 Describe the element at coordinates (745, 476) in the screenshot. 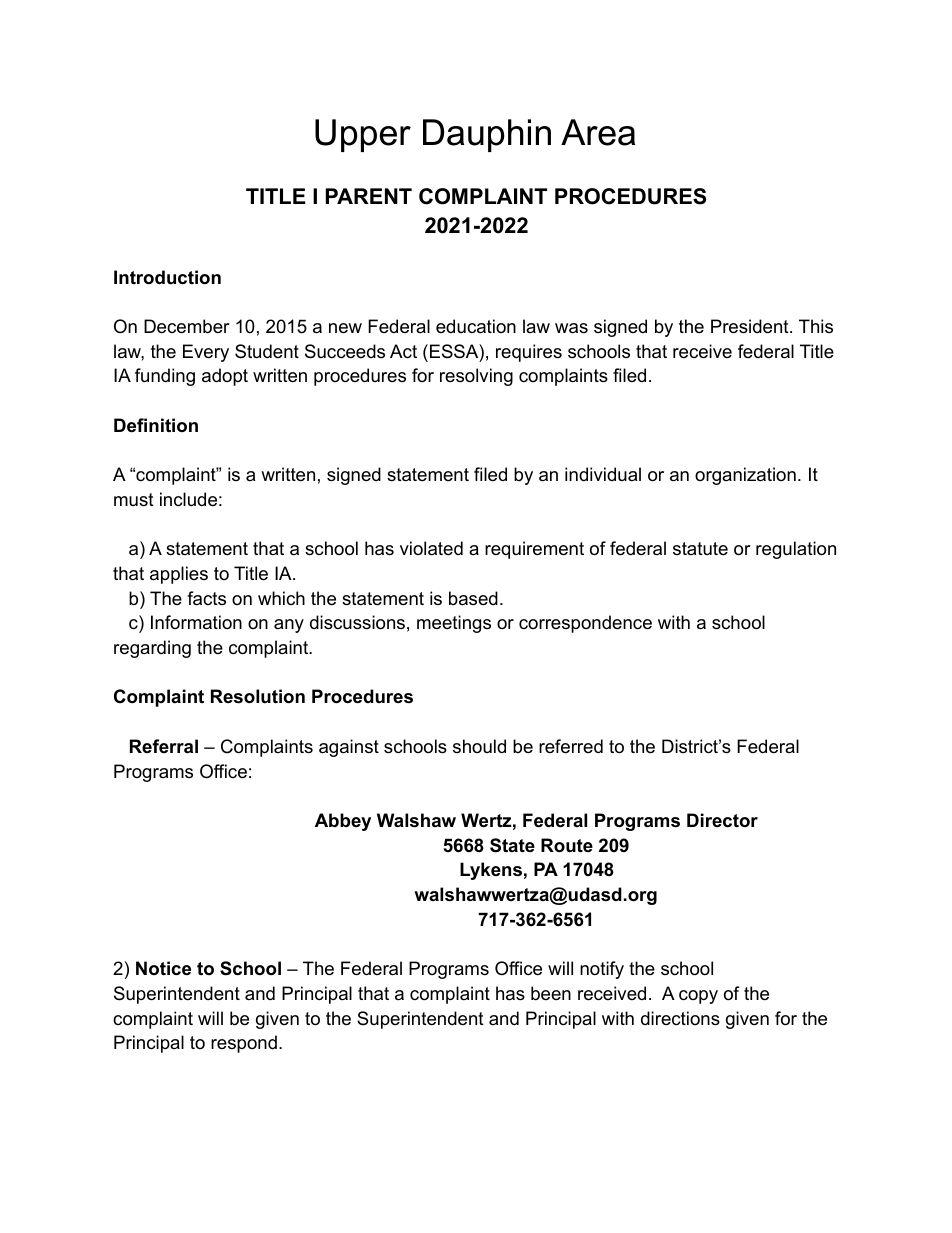

I see `organization` at that location.
